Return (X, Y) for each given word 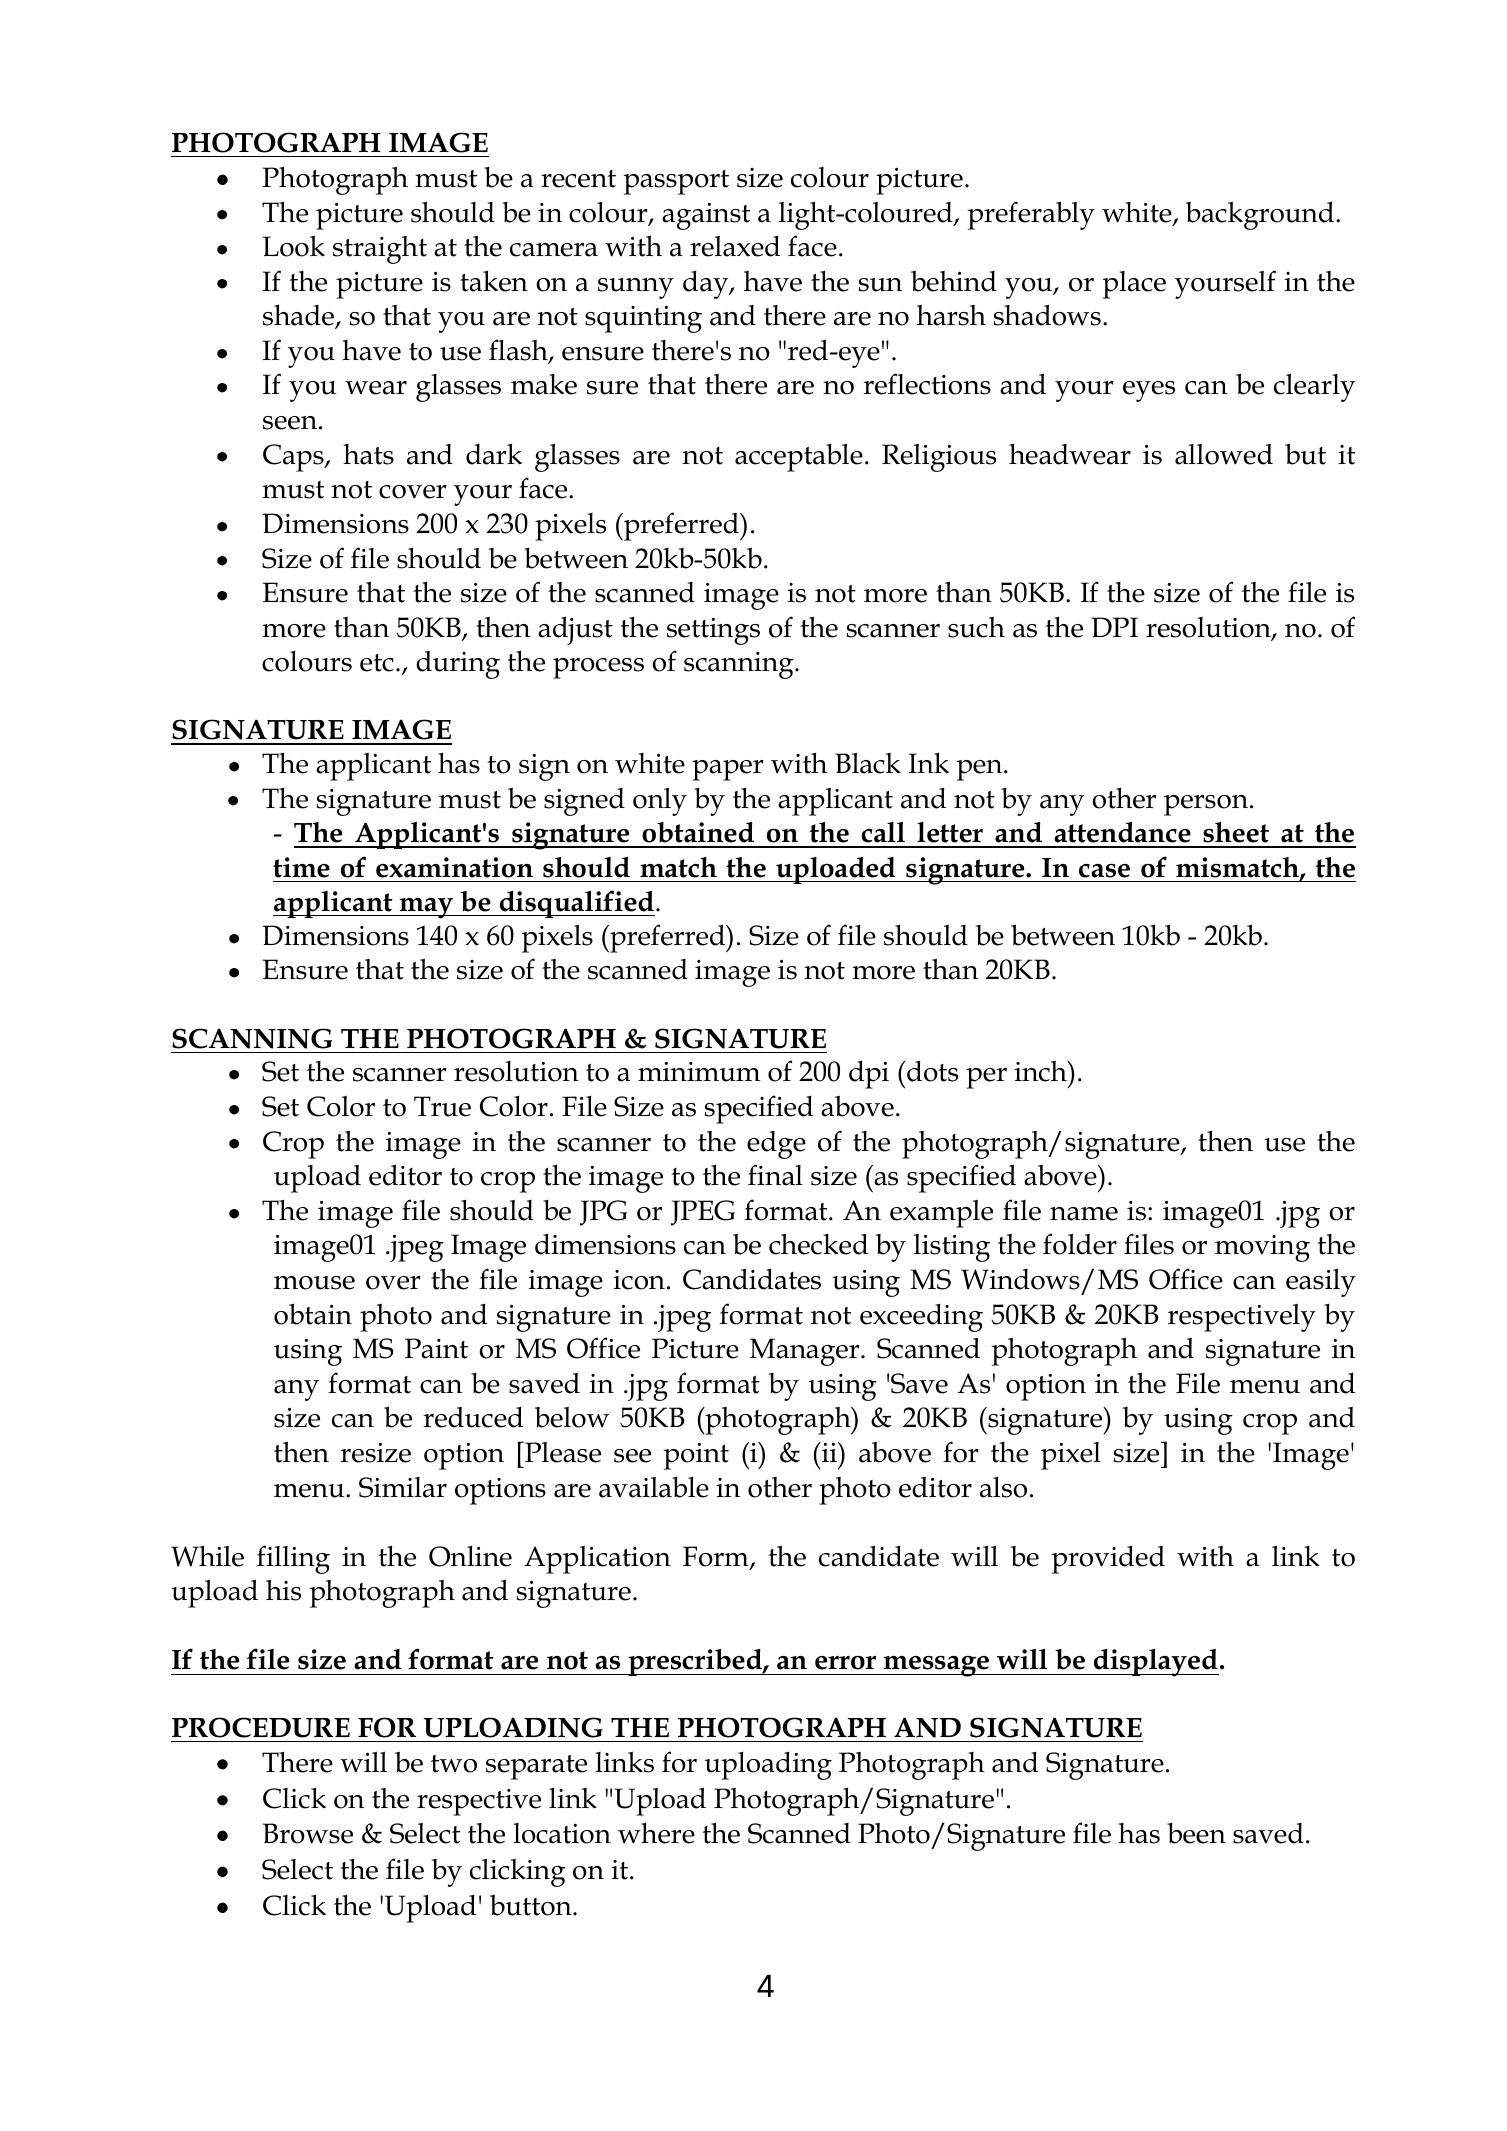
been (1196, 1833)
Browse (308, 1833)
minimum (699, 1072)
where (656, 1833)
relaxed (735, 246)
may (427, 908)
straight (380, 250)
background (1260, 215)
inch (1041, 1071)
